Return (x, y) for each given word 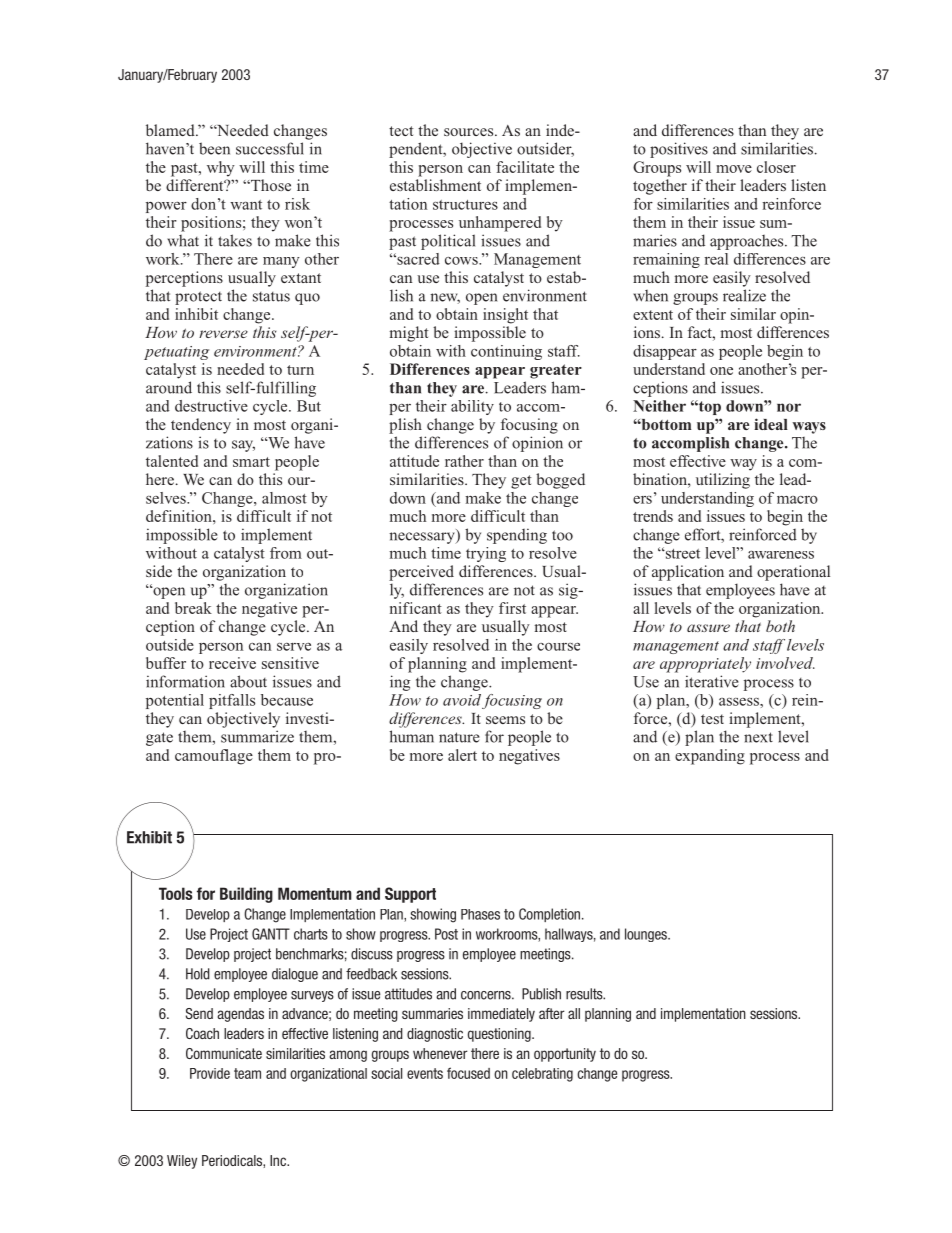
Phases (480, 914)
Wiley (182, 1162)
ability (472, 407)
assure (708, 628)
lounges (647, 935)
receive (232, 663)
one (721, 371)
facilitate (525, 167)
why (221, 169)
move (734, 169)
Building (246, 895)
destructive (211, 406)
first (512, 608)
